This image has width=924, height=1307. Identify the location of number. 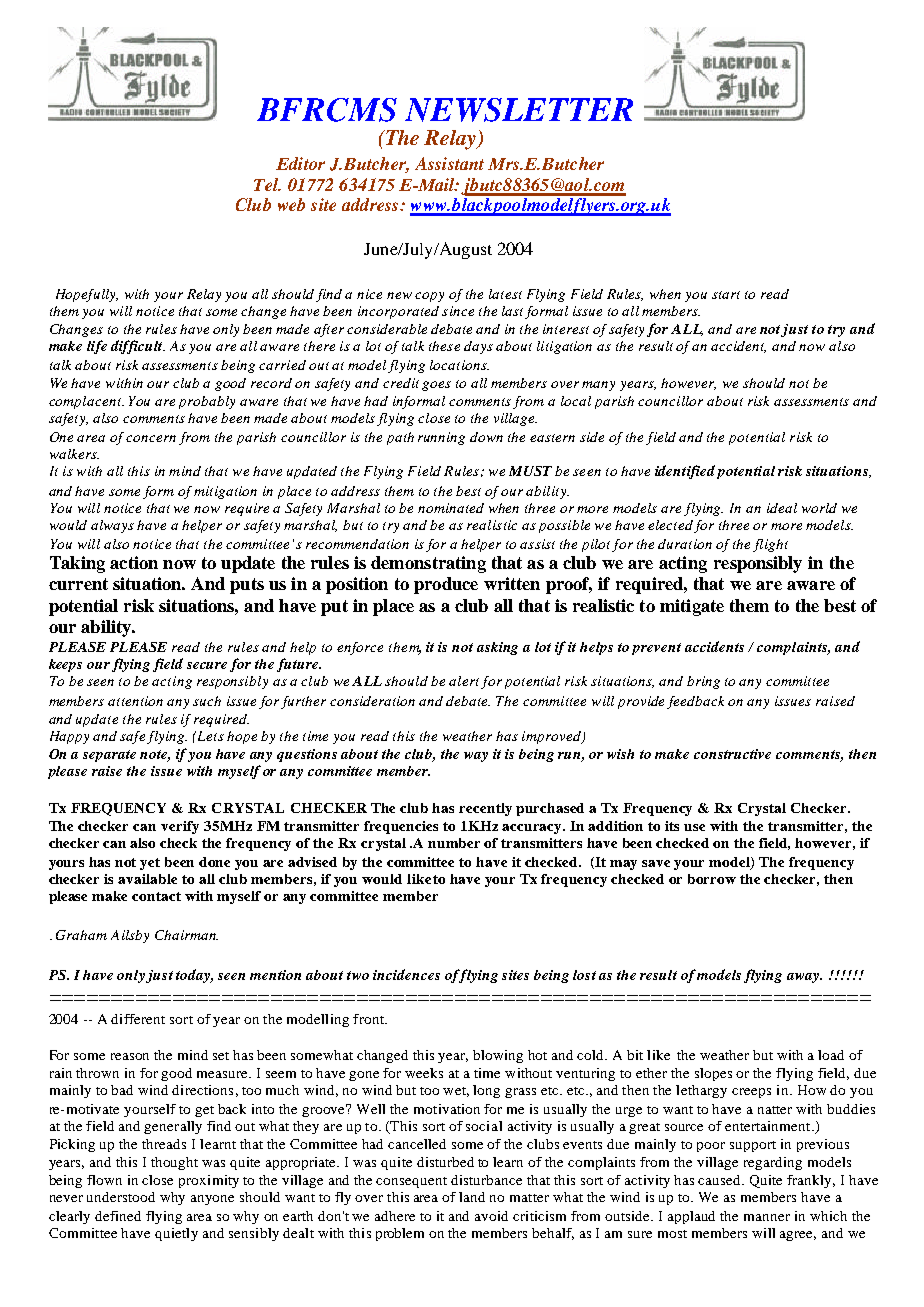
(454, 843).
